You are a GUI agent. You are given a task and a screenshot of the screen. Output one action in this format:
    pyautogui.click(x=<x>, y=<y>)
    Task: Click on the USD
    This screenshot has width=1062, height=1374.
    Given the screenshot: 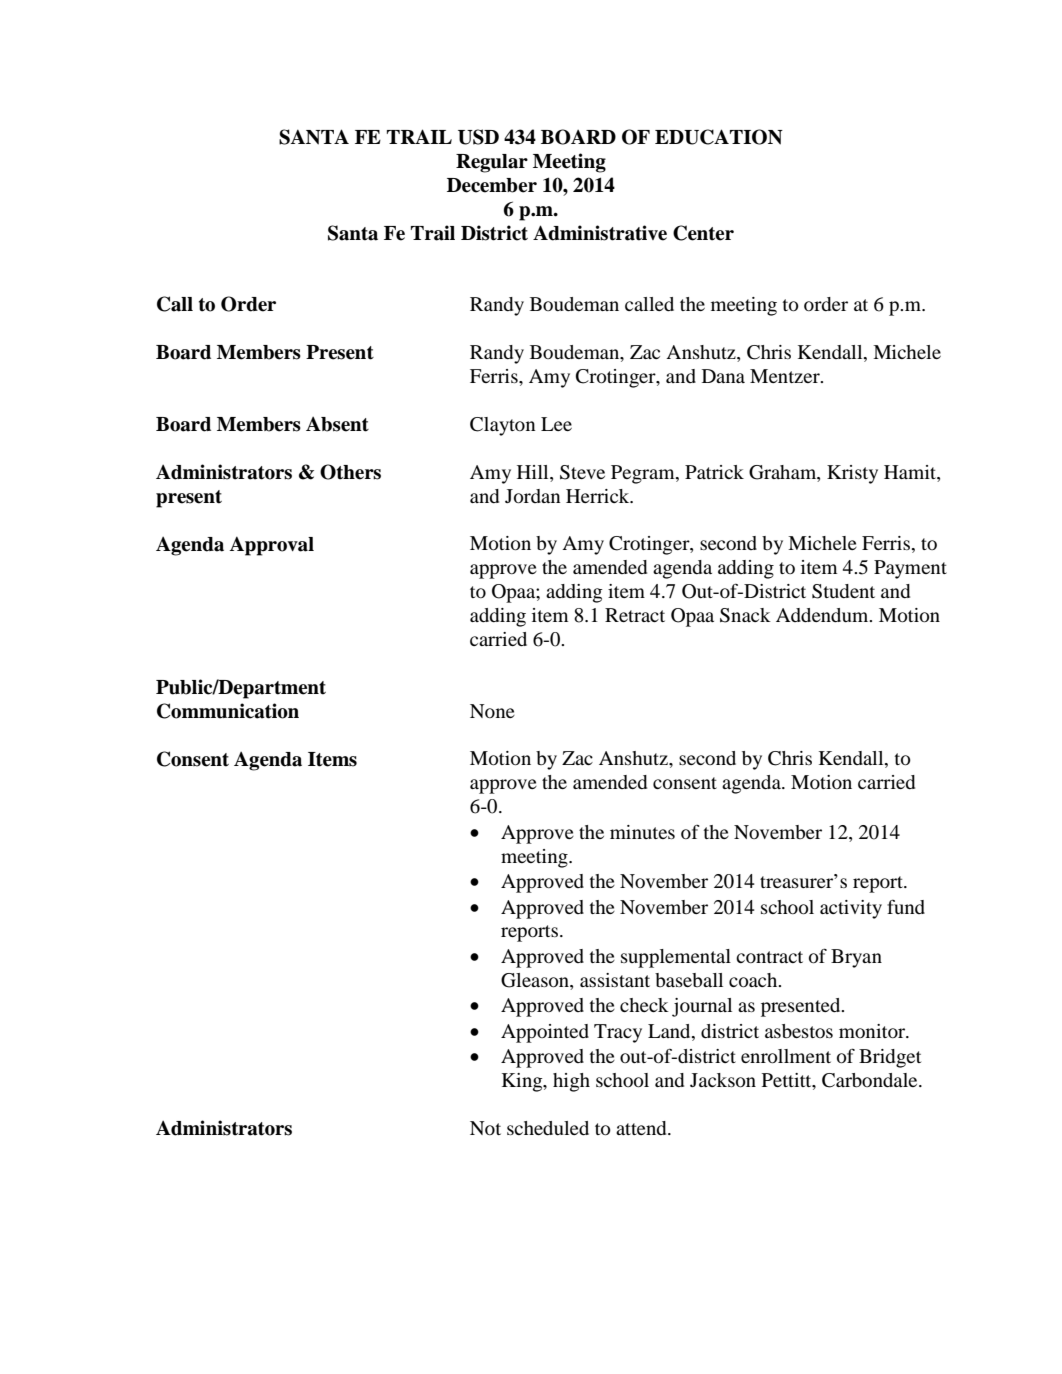 What is the action you would take?
    pyautogui.click(x=478, y=137)
